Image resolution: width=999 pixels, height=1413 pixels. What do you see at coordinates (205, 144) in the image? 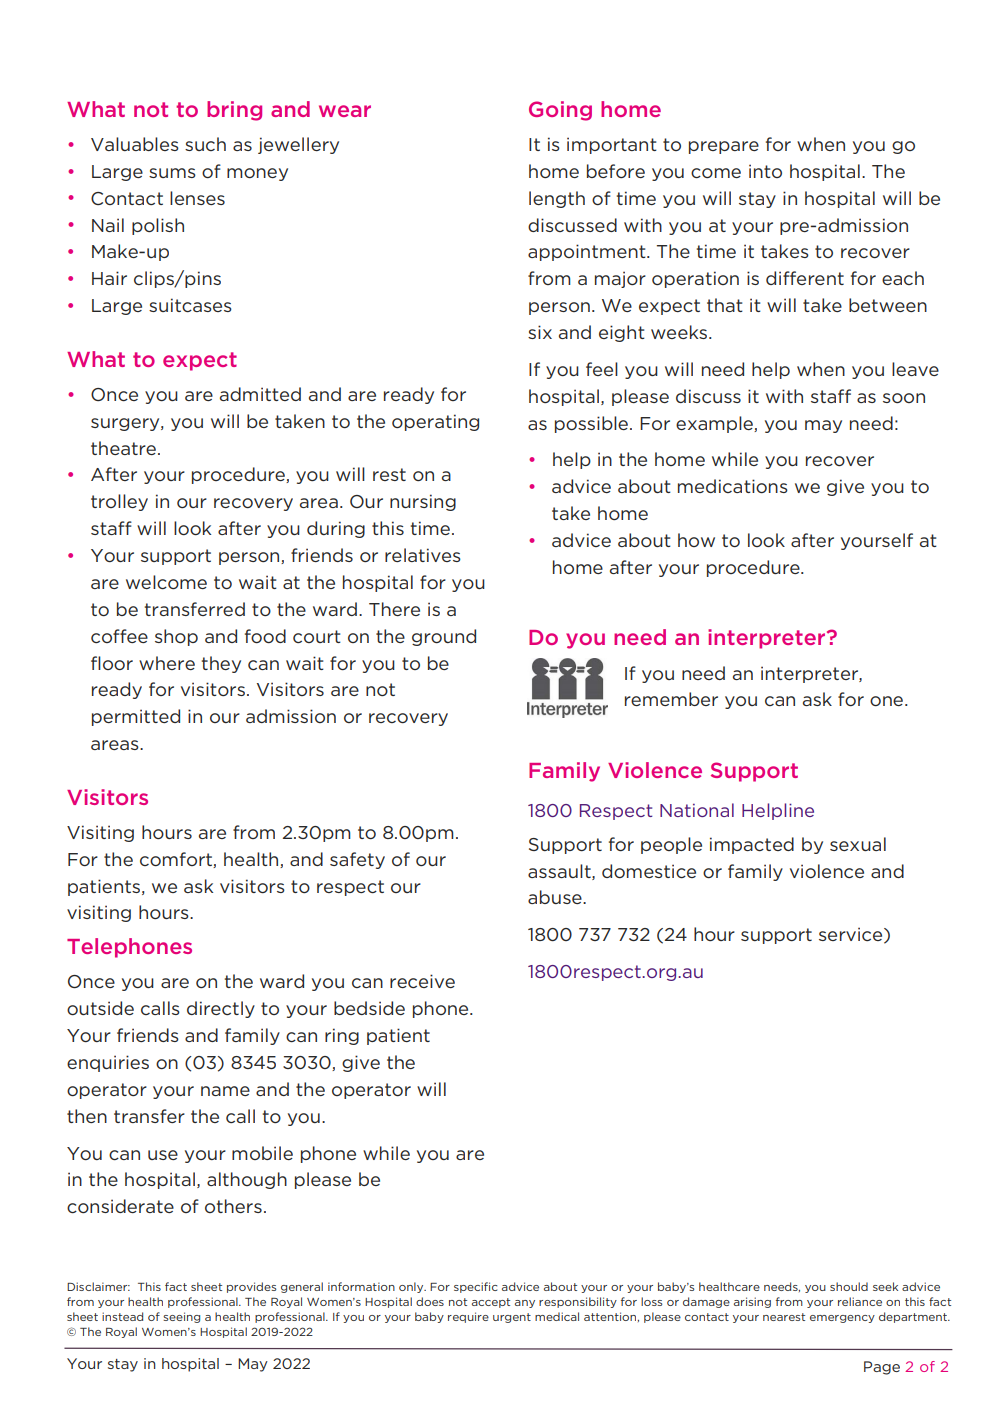
I see `such` at bounding box center [205, 144].
